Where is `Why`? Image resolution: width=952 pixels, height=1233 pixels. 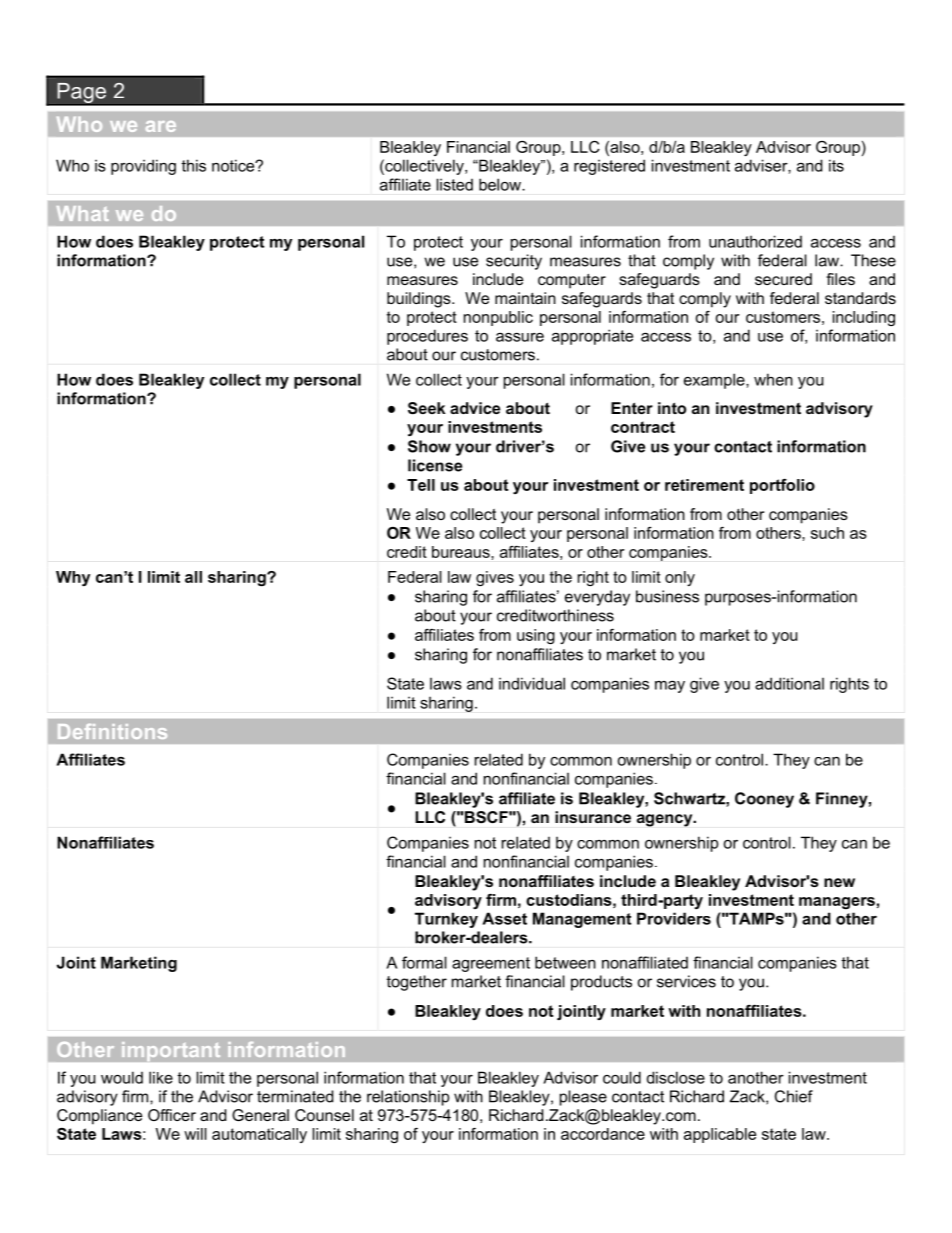
Why is located at coordinates (73, 578).
